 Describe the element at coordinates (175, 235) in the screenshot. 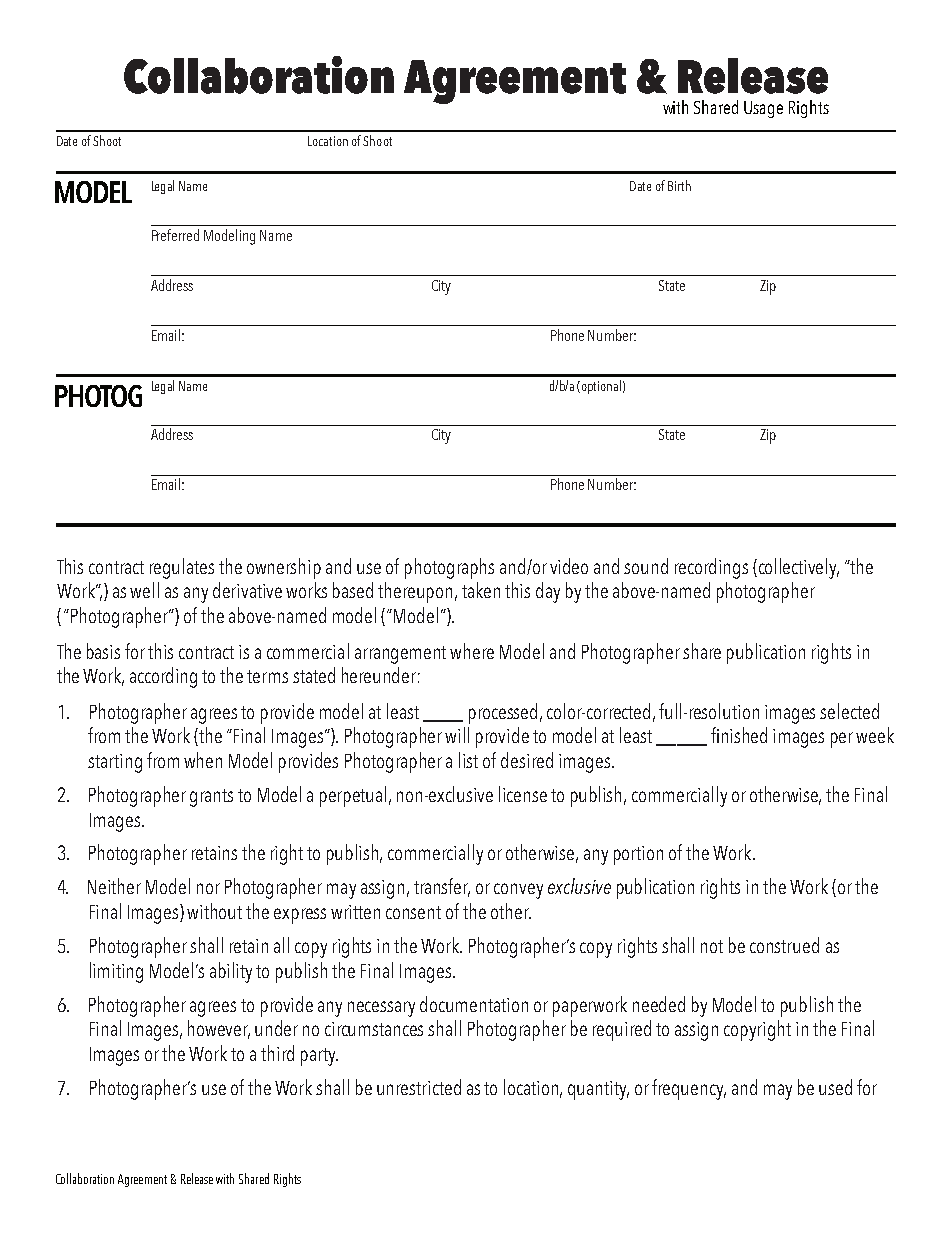

I see `Preferred` at that location.
